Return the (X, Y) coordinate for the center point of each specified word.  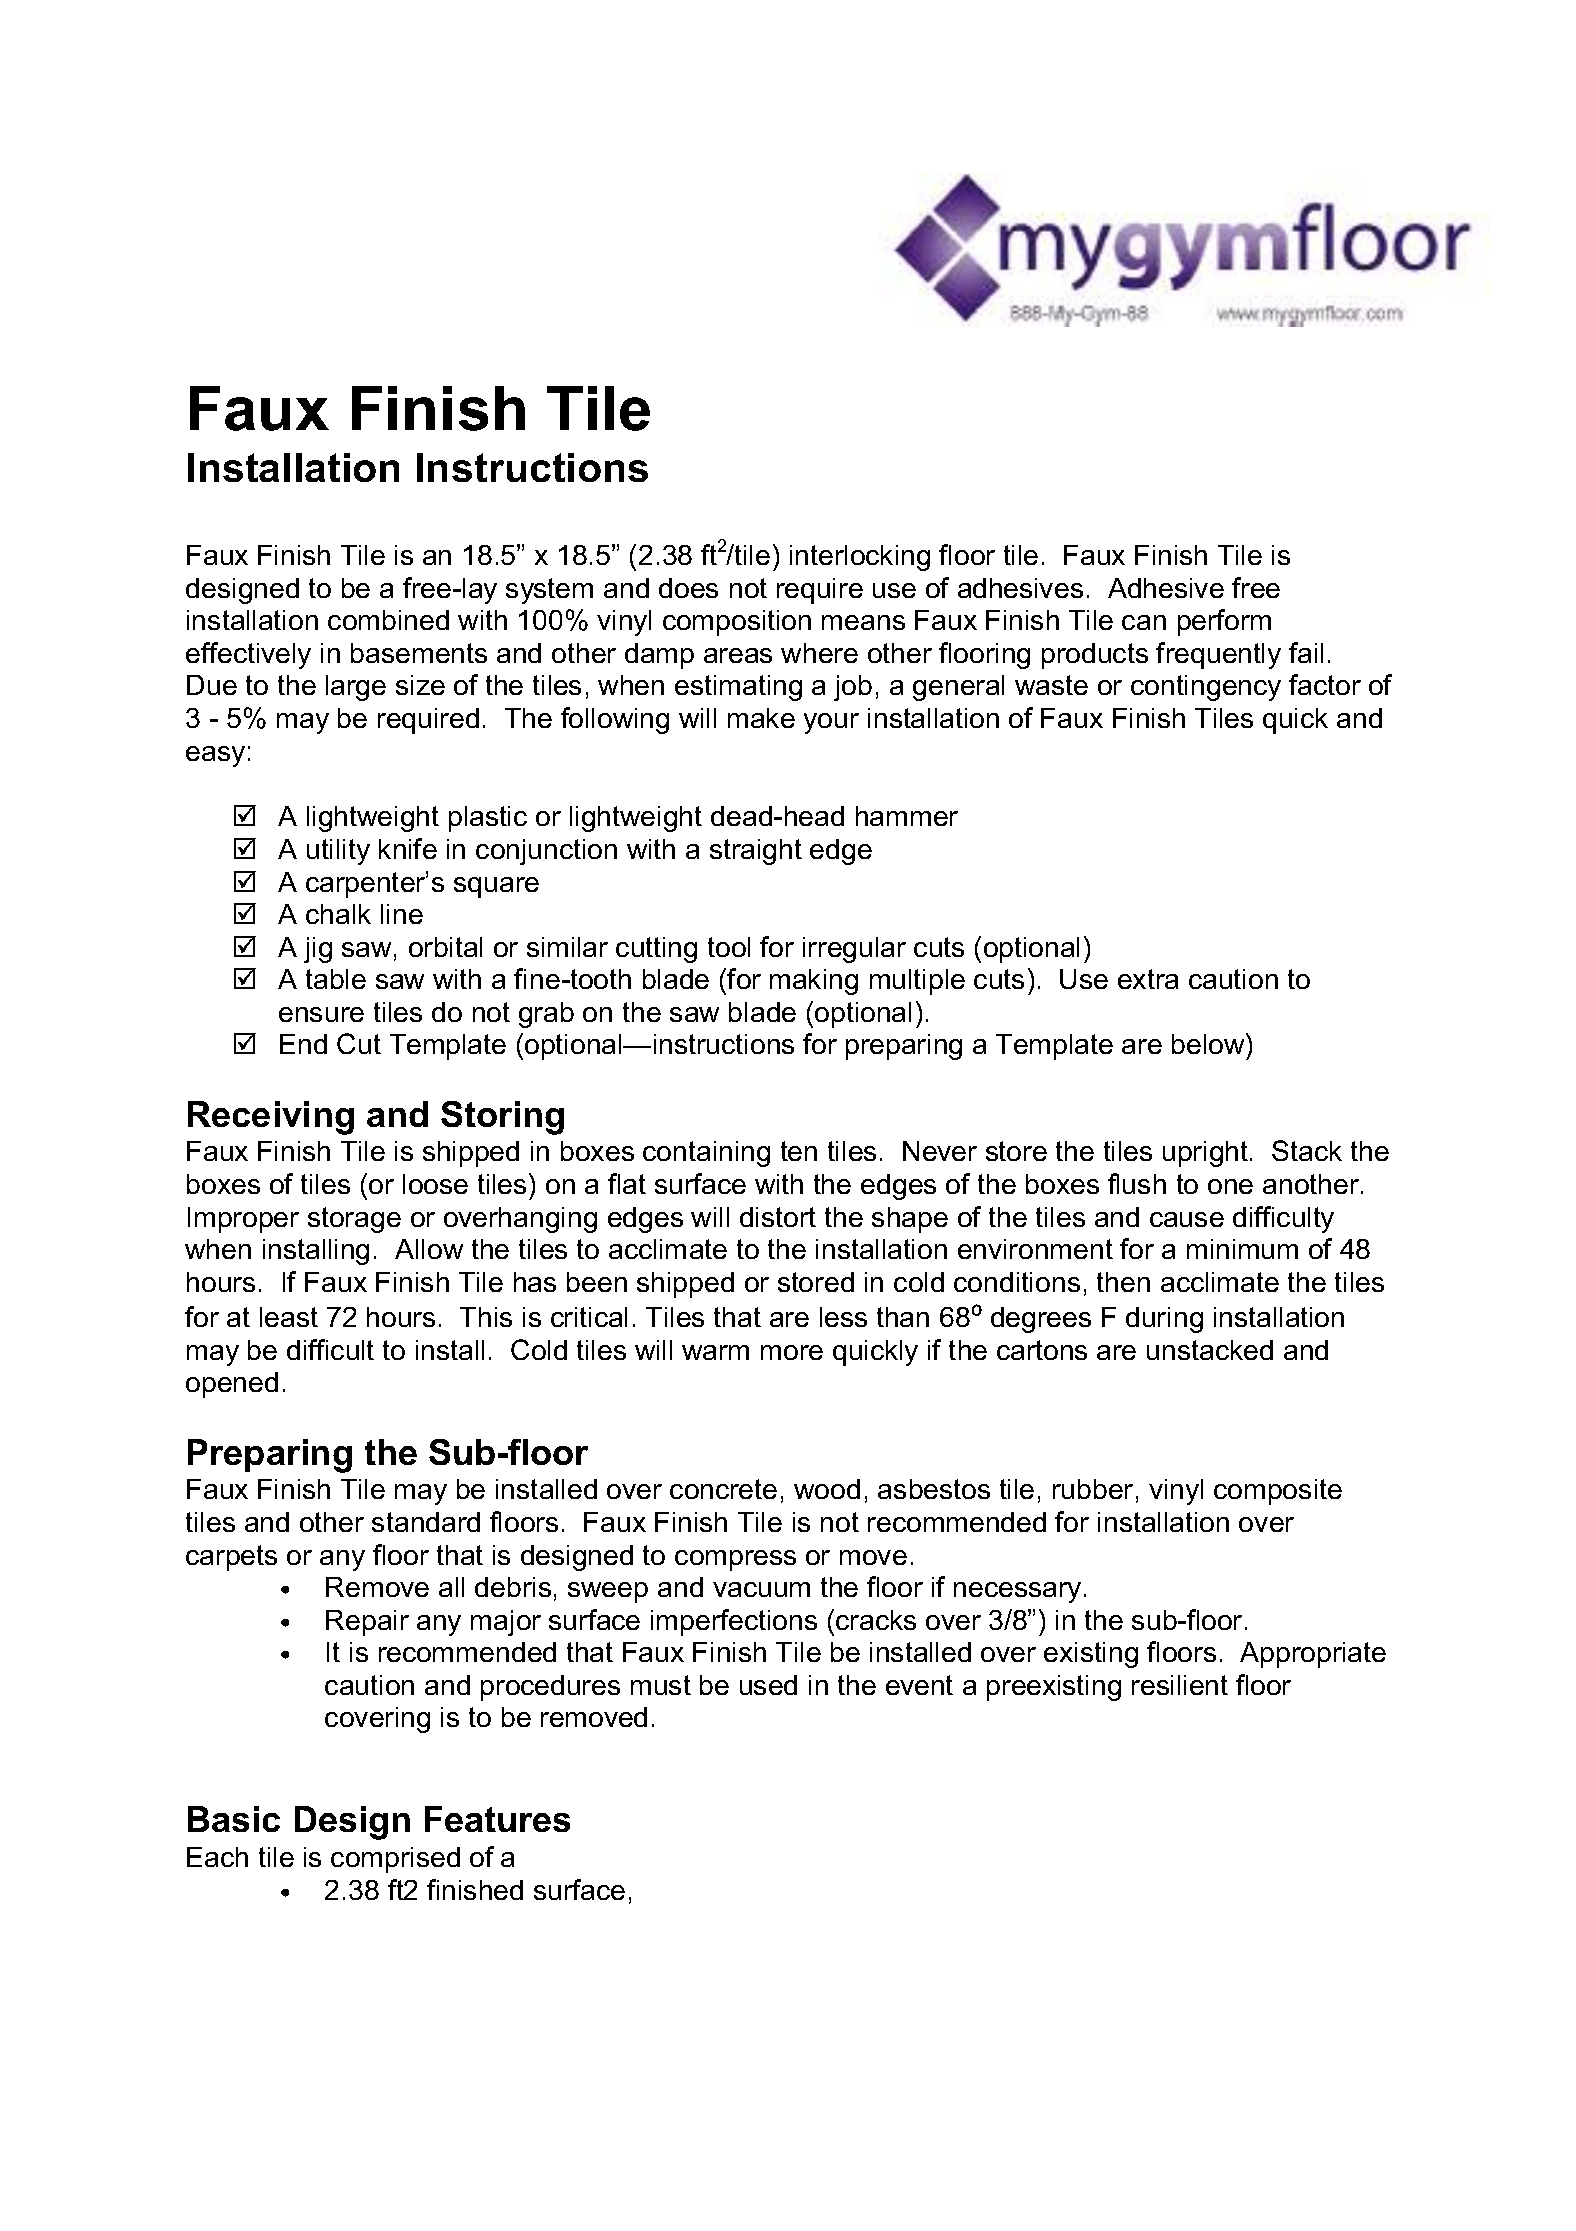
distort (778, 1217)
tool (729, 947)
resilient (1180, 1685)
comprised (395, 1860)
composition (737, 623)
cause (1187, 1219)
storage (354, 1220)
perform (1224, 622)
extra (1148, 979)
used (768, 1685)
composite (1278, 1492)
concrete (723, 1489)
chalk (338, 914)
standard (426, 1522)
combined (388, 620)
